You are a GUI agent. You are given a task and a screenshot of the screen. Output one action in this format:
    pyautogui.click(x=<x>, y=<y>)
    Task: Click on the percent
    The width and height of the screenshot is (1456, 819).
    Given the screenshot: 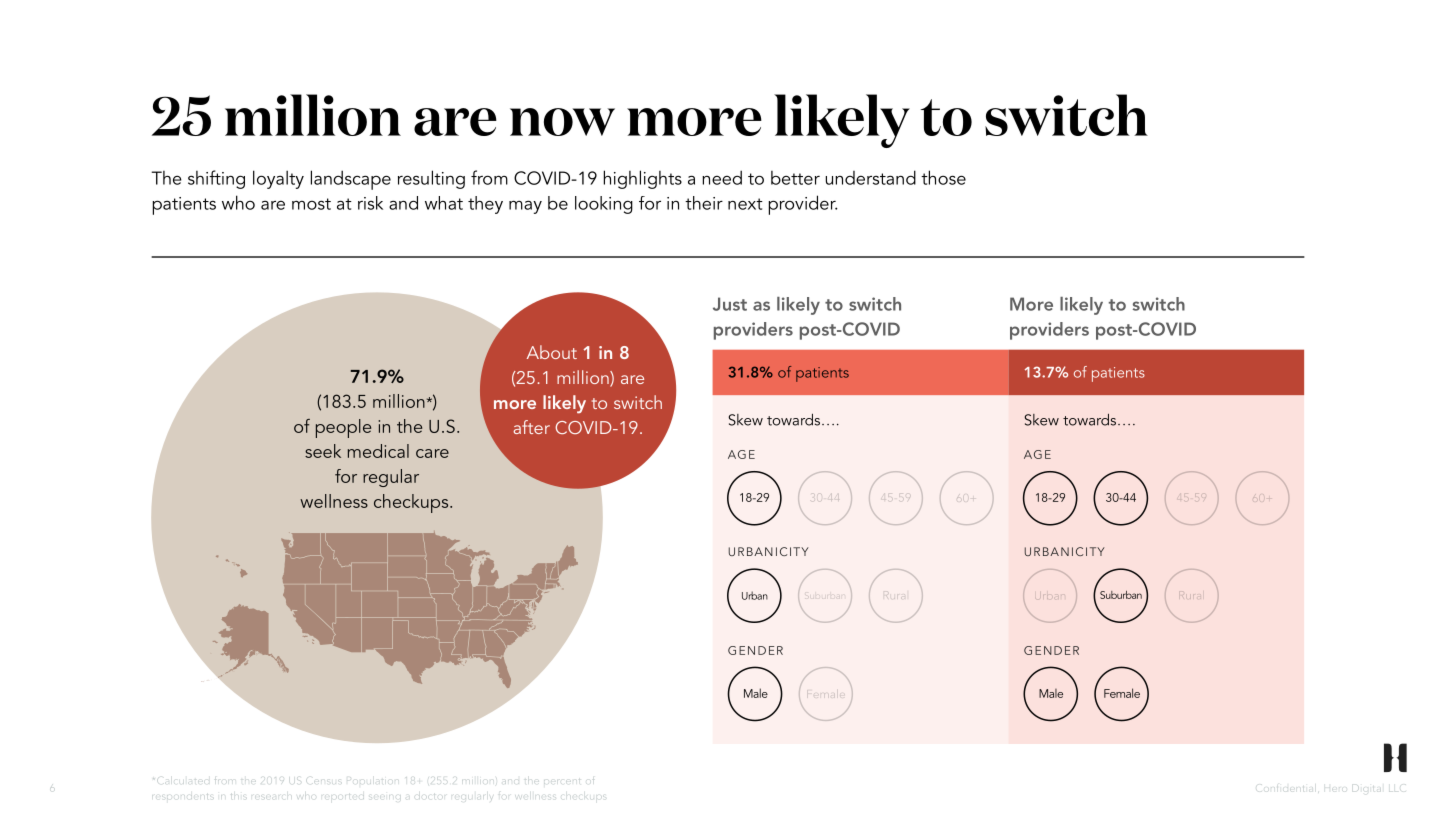 What is the action you would take?
    pyautogui.click(x=562, y=781)
